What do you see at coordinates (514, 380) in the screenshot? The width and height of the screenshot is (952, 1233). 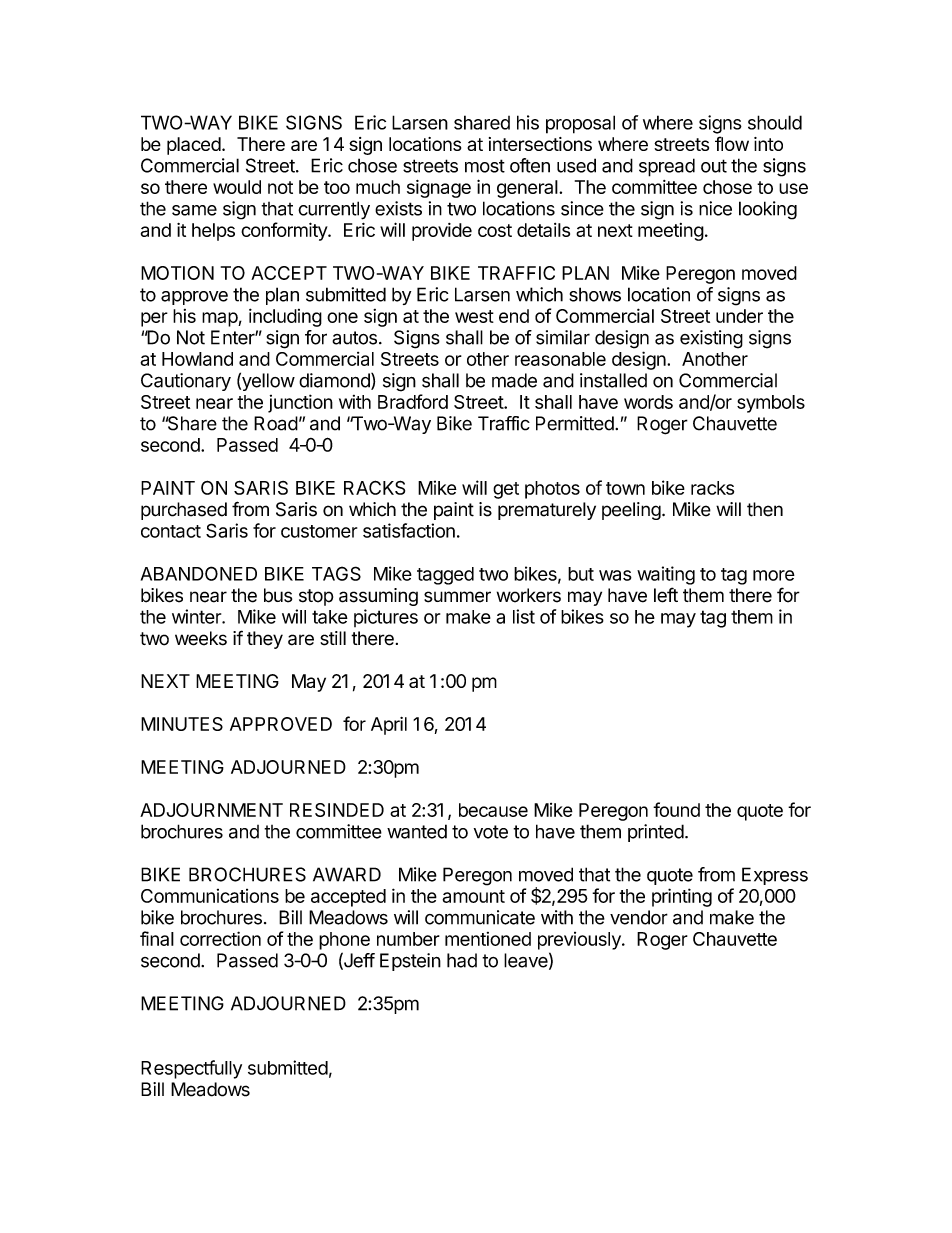 I see `made` at bounding box center [514, 380].
